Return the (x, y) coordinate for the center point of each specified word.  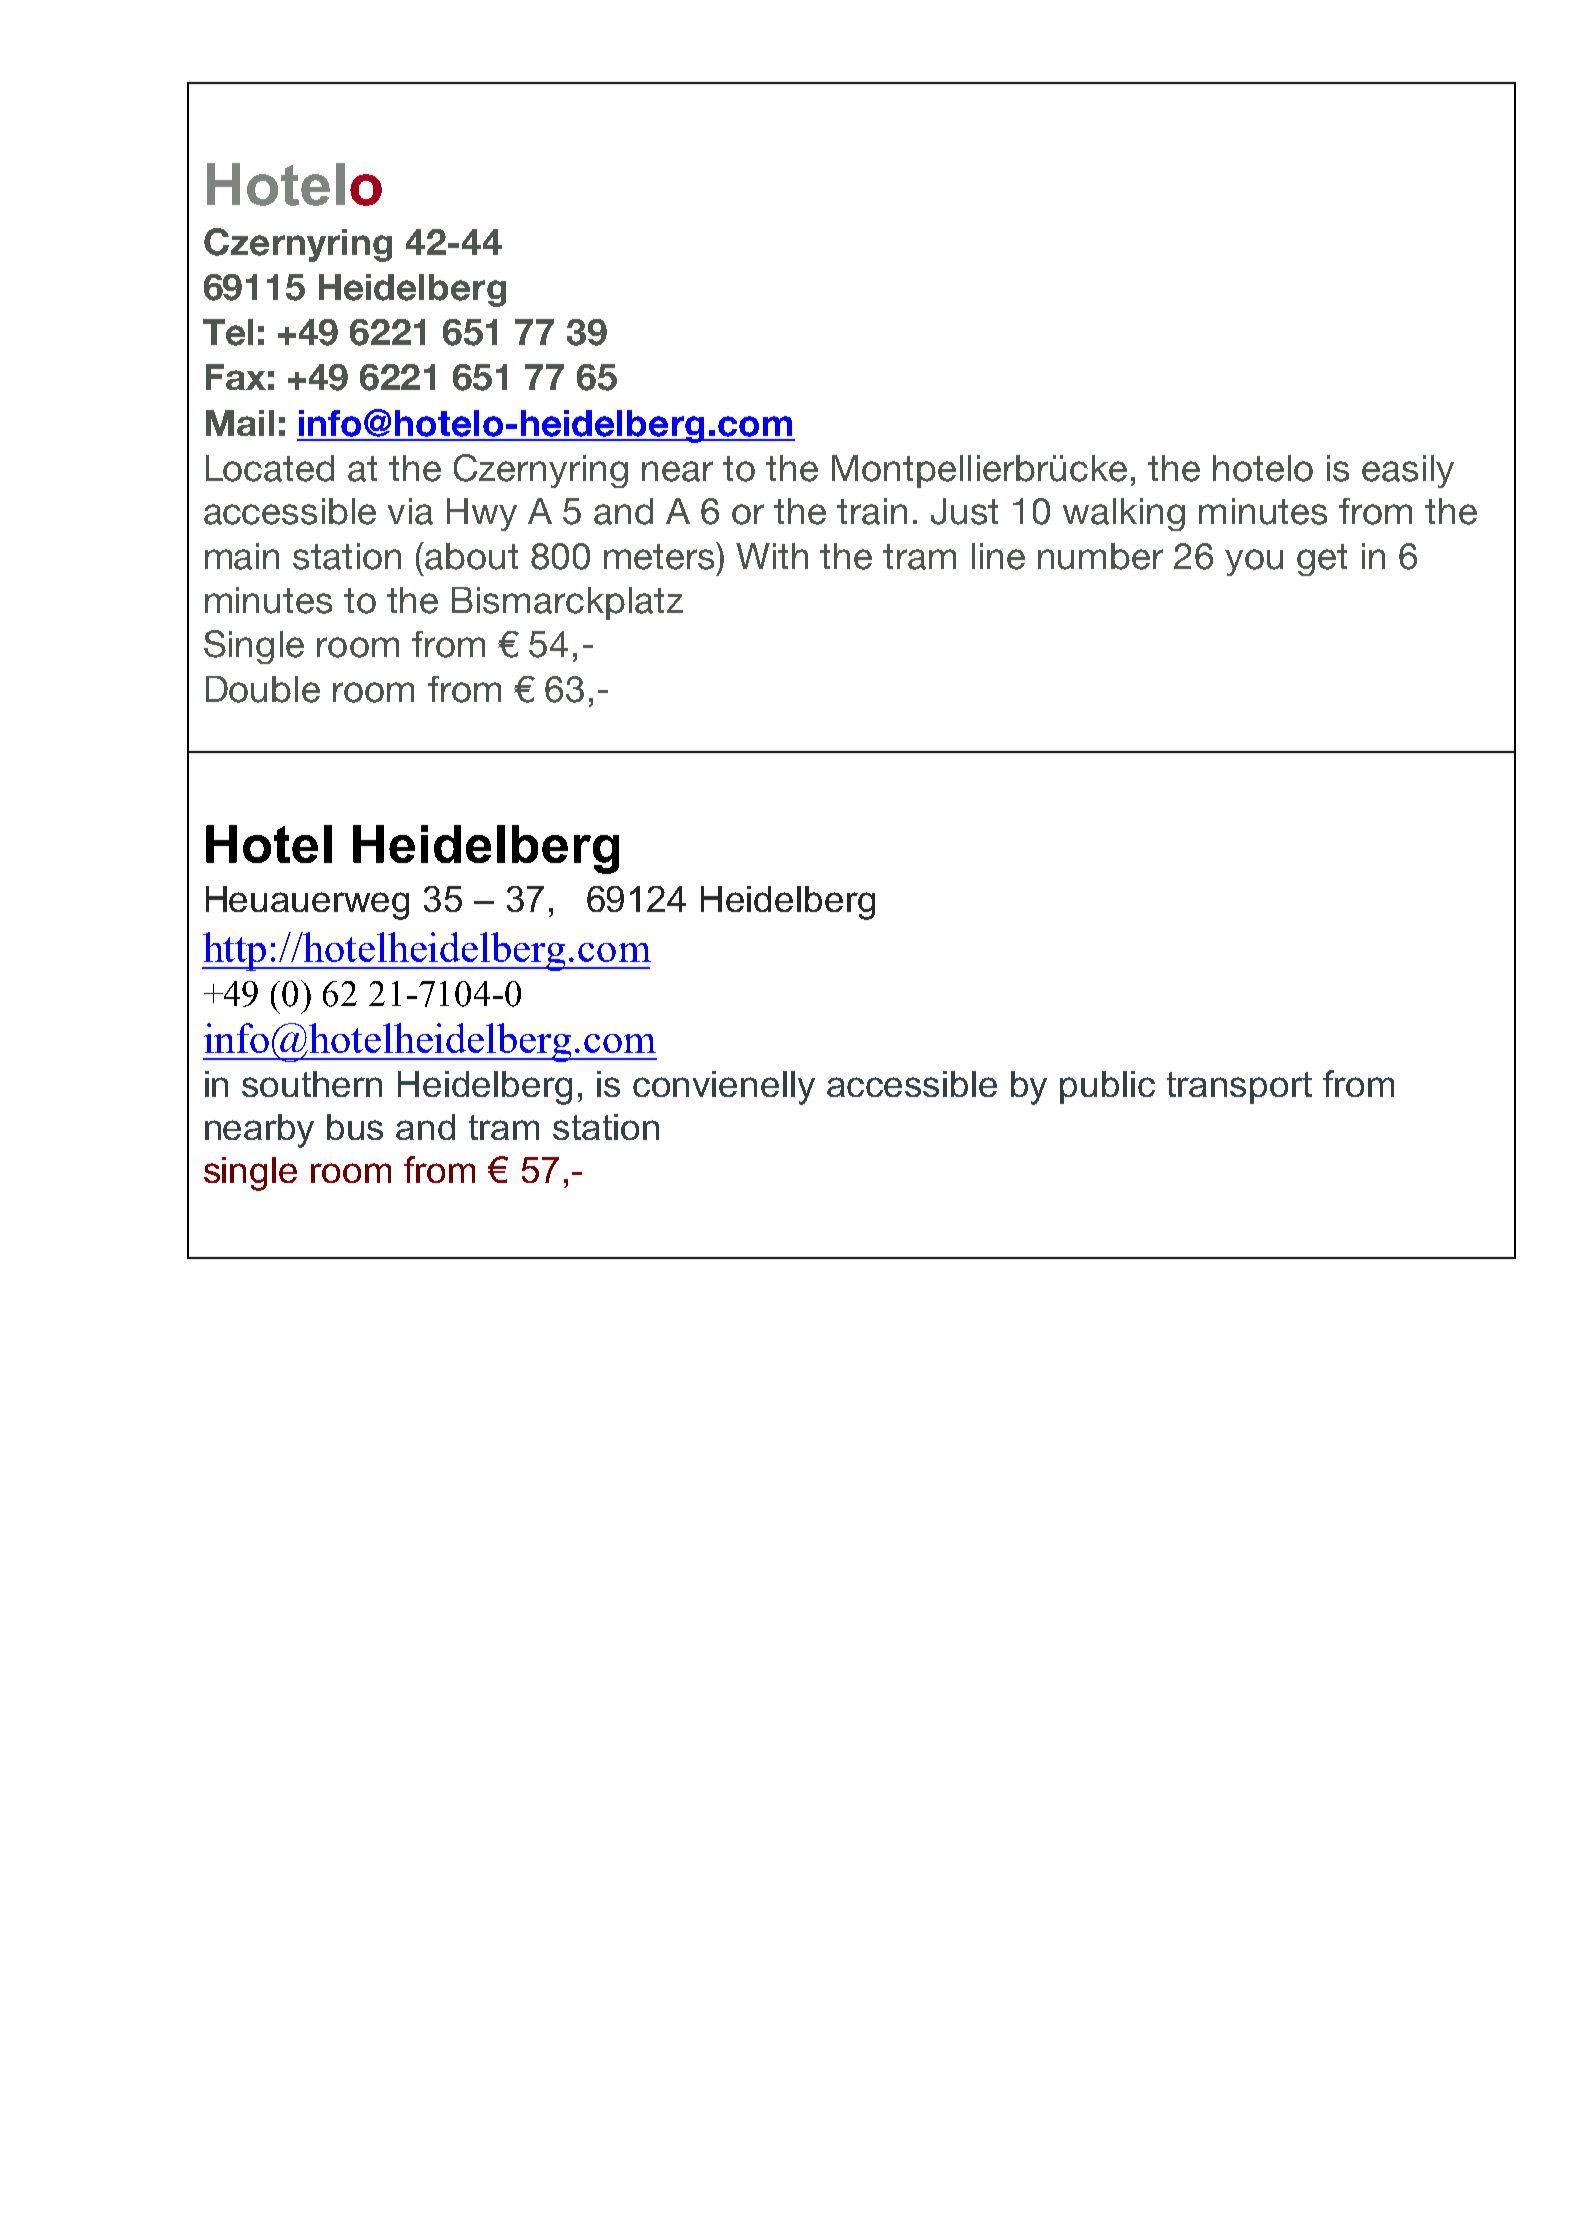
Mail (240, 423)
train (872, 511)
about (471, 556)
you (1254, 562)
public (1107, 1087)
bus (355, 1127)
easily (1408, 471)
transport (1239, 1088)
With (772, 556)
